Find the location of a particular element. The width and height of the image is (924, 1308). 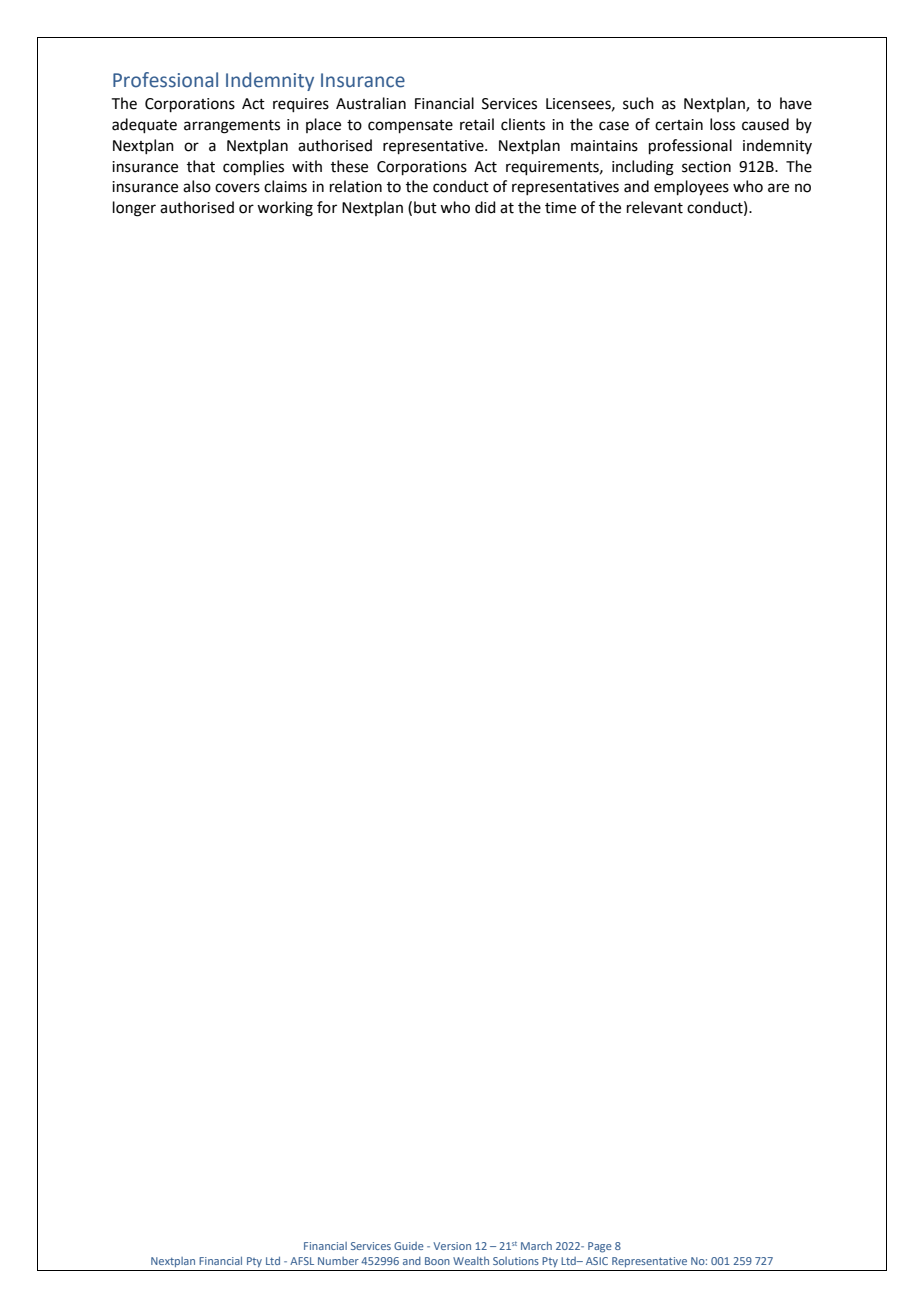

arrangements is located at coordinates (232, 127).
